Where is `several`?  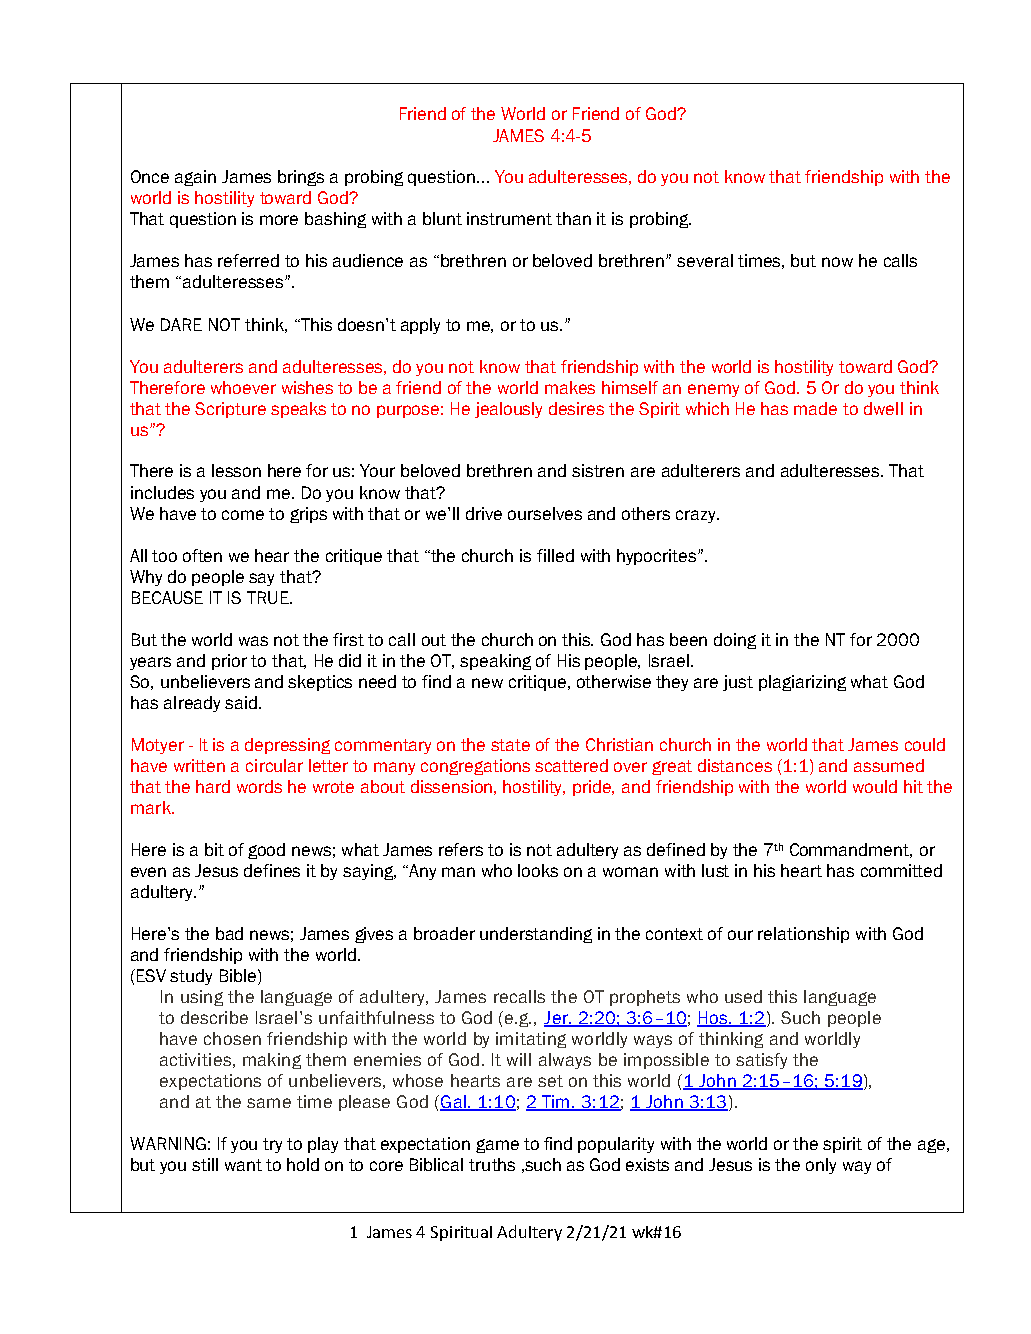
several is located at coordinates (705, 260).
